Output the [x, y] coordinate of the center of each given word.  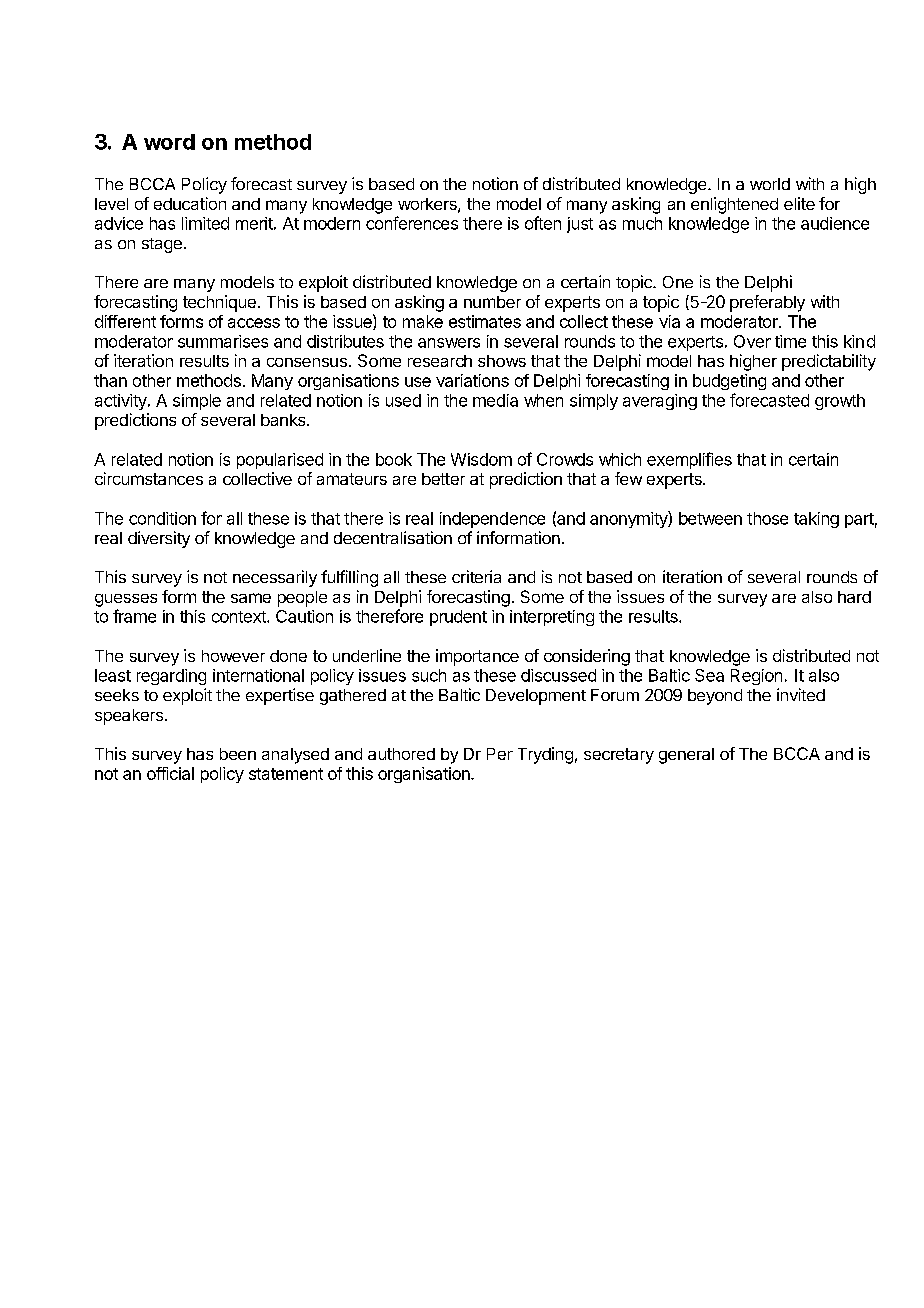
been [238, 754]
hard [854, 597]
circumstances [149, 478]
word [169, 142]
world [770, 184]
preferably [767, 303]
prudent [458, 618]
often [543, 223]
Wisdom [481, 459]
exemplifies [689, 460]
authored [401, 754]
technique [219, 303]
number [492, 302]
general [686, 756]
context [240, 617]
